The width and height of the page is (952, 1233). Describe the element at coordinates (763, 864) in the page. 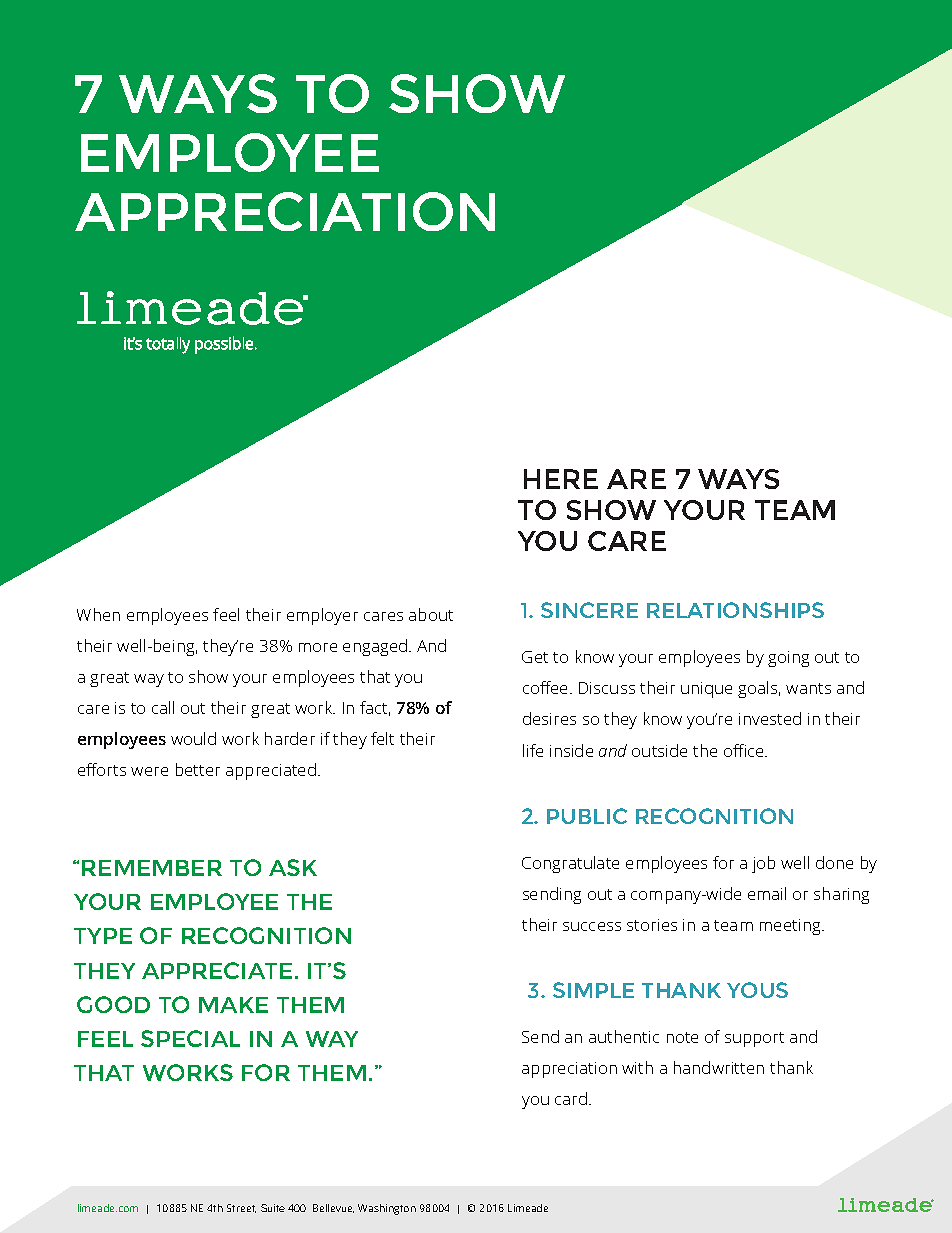

I see `job` at that location.
